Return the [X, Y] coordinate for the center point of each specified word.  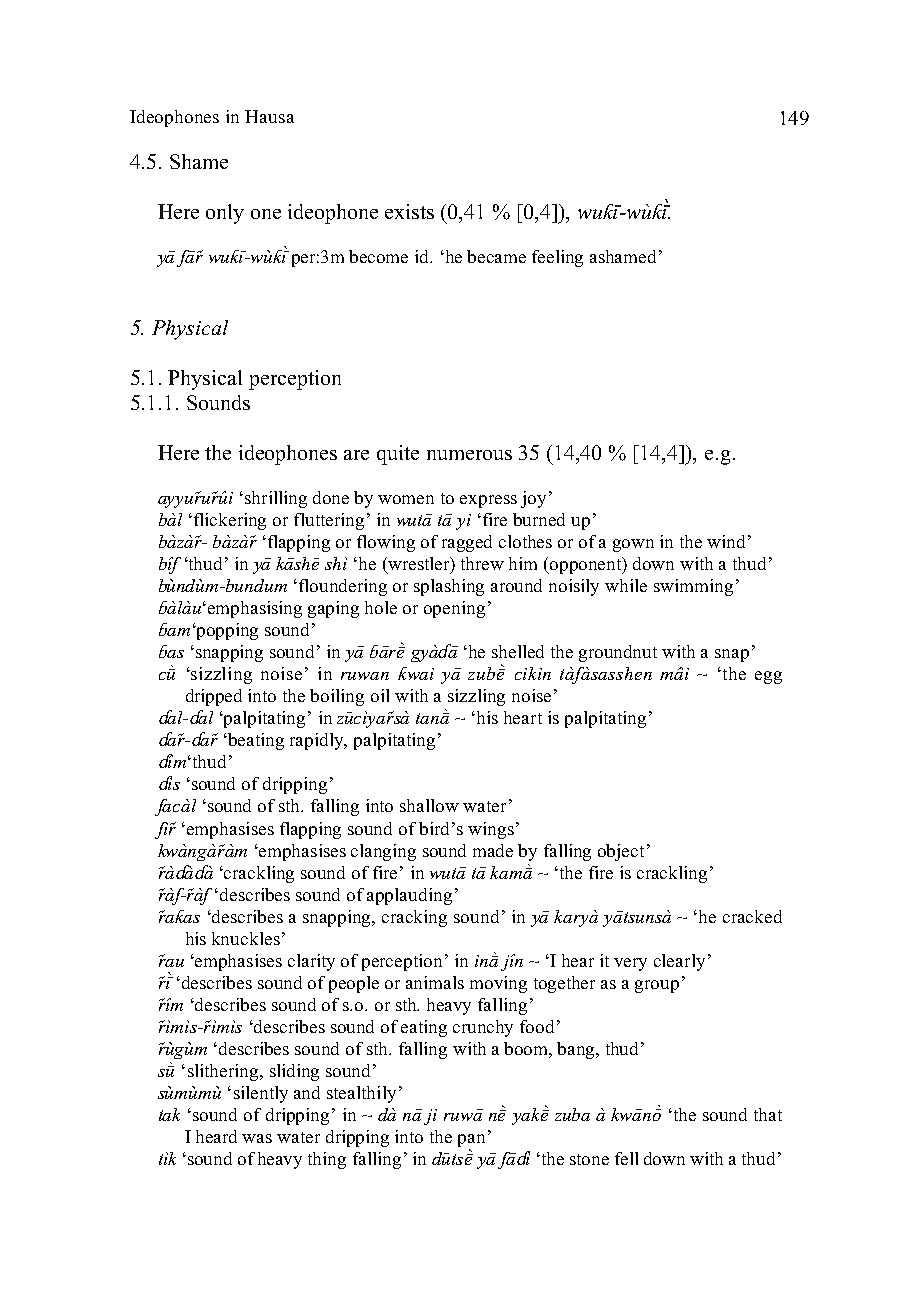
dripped [214, 697]
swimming [693, 587]
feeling [557, 258]
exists [409, 211]
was [257, 1138]
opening [454, 609]
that [768, 1114]
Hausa [269, 116]
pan [471, 1142]
